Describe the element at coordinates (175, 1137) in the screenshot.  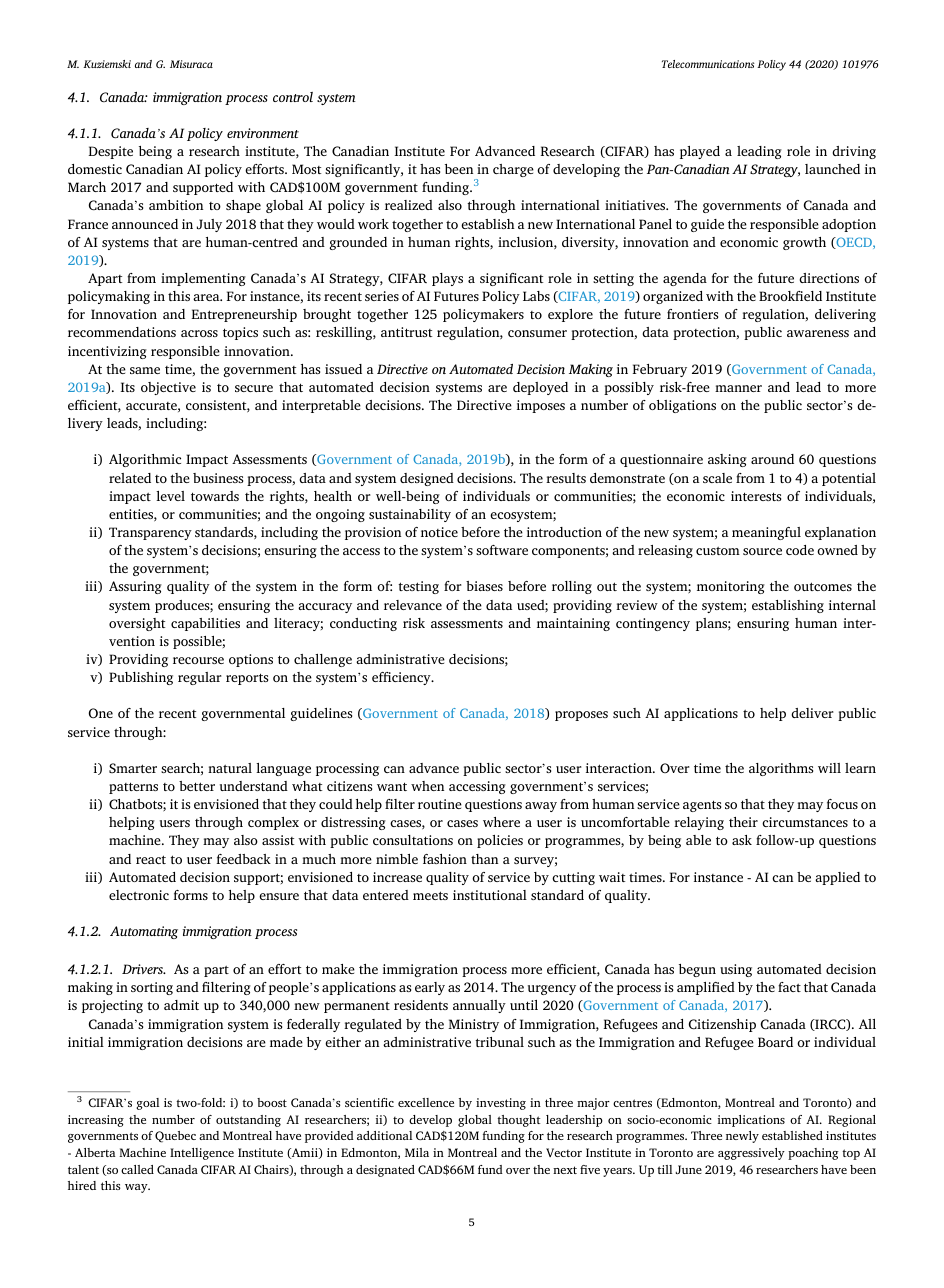
I see `Quebec` at that location.
